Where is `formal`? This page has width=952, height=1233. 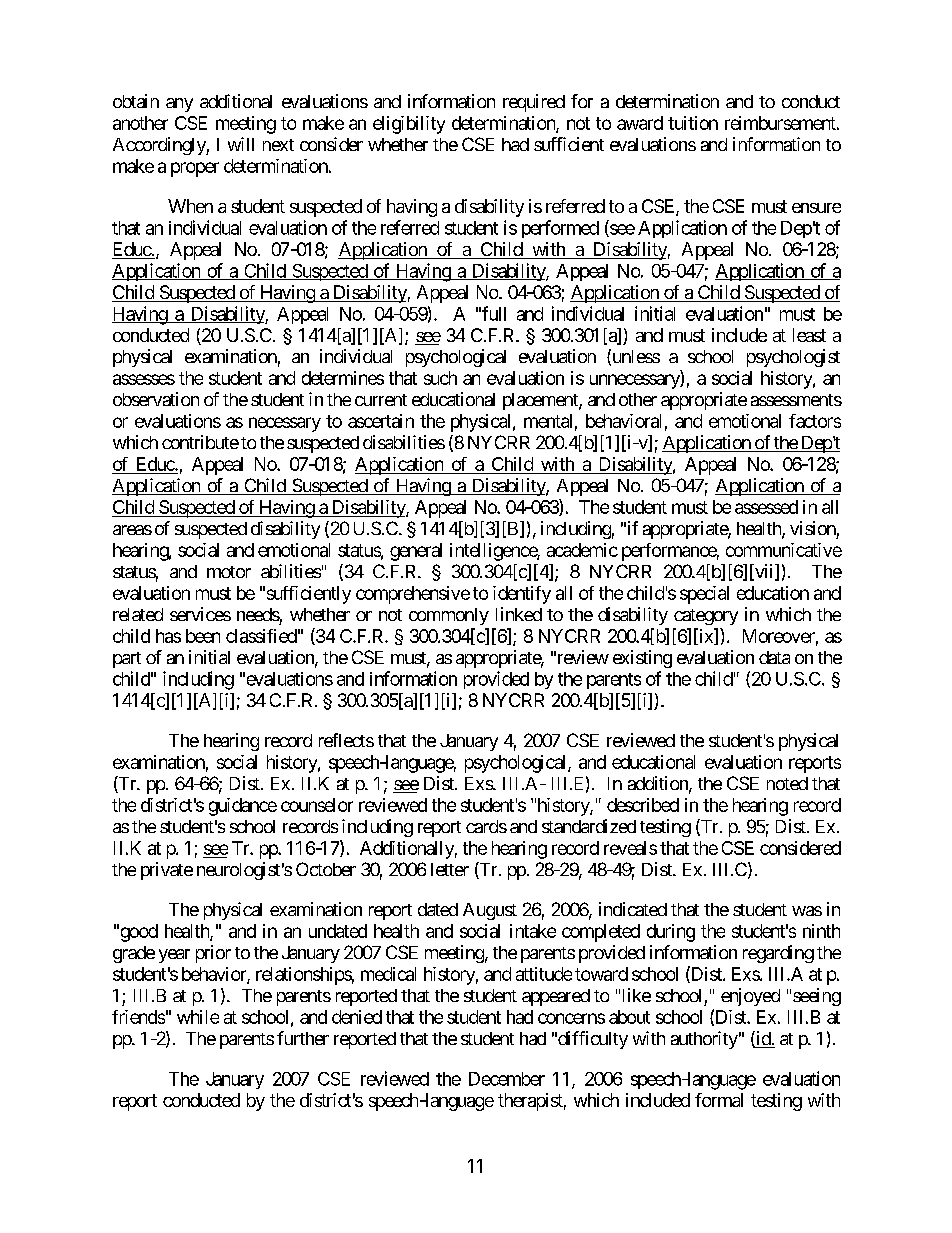 formal is located at coordinates (719, 1100).
